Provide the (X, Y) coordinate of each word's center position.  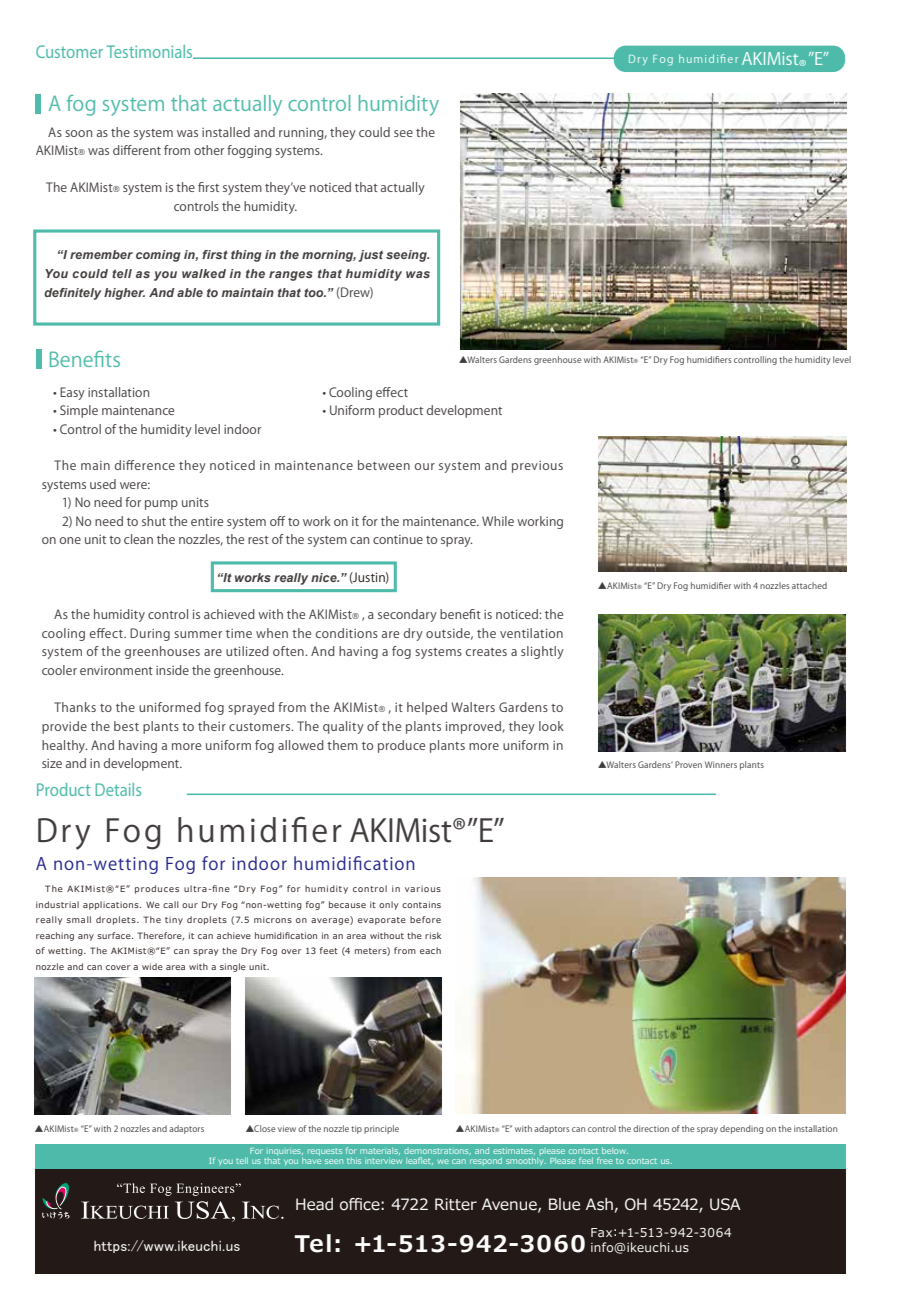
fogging (249, 151)
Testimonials (151, 52)
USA (725, 1204)
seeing (407, 256)
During (150, 634)
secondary (407, 615)
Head (314, 1204)
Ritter (456, 1204)
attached (809, 585)
